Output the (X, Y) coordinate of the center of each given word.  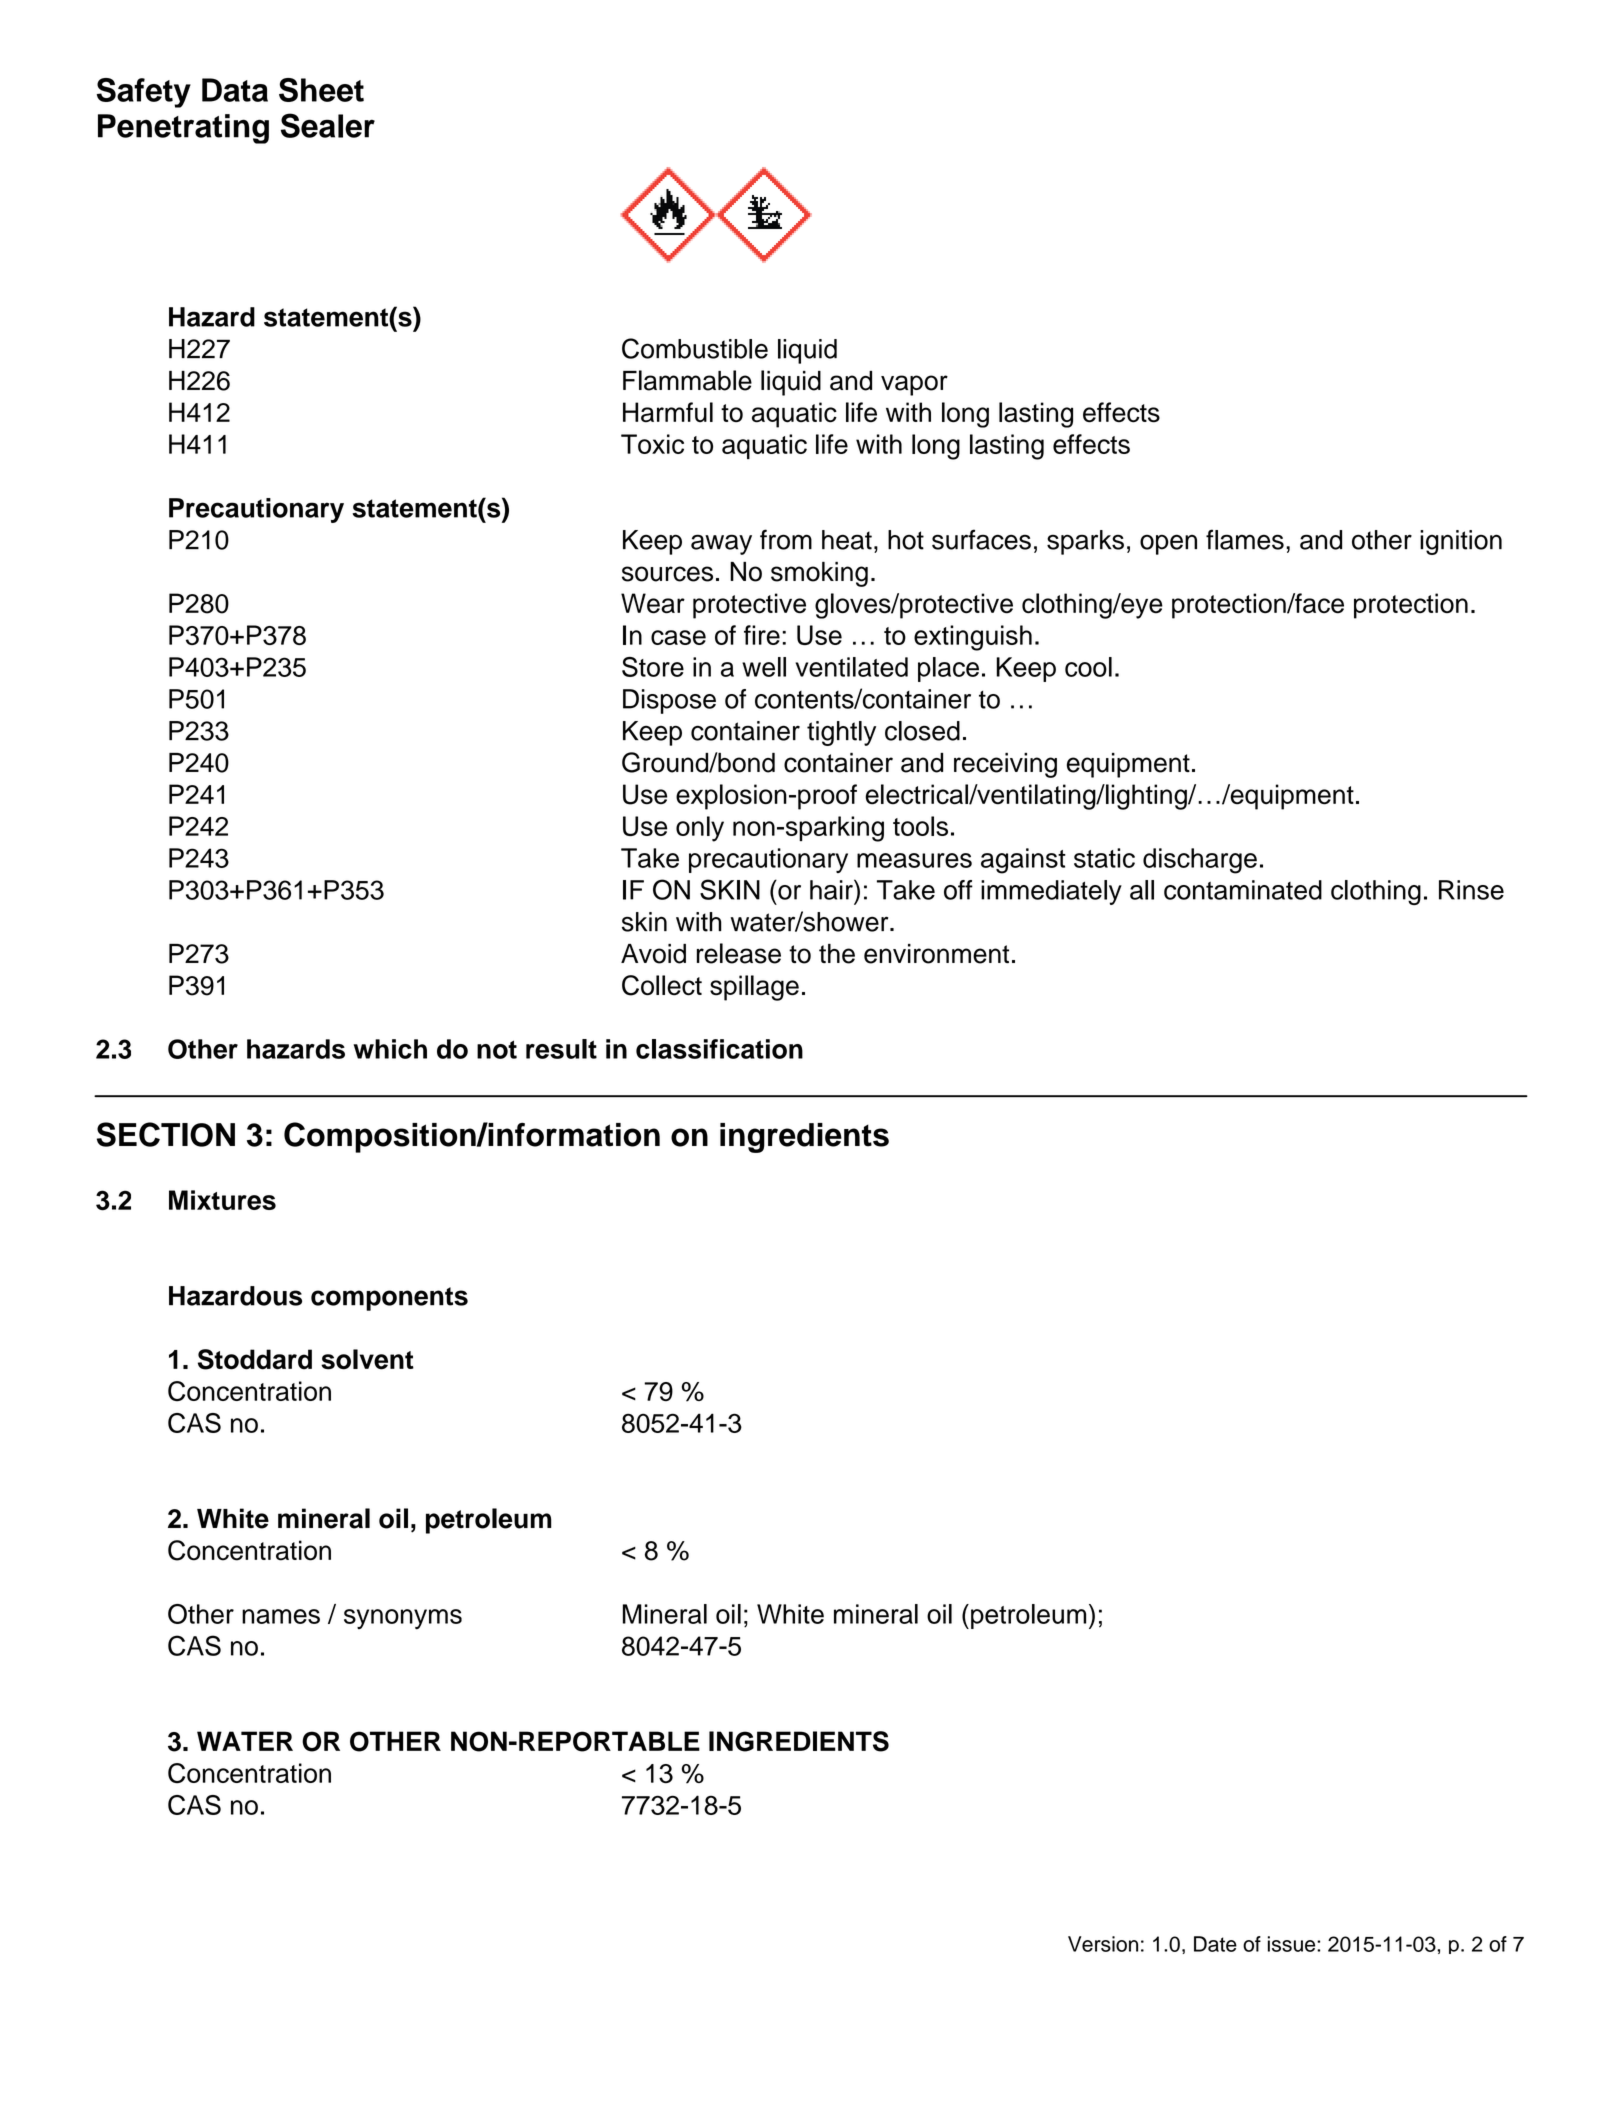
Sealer (328, 125)
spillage (754, 988)
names (281, 1616)
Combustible (695, 348)
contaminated (1243, 890)
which (390, 1049)
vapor (914, 385)
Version (1103, 1944)
